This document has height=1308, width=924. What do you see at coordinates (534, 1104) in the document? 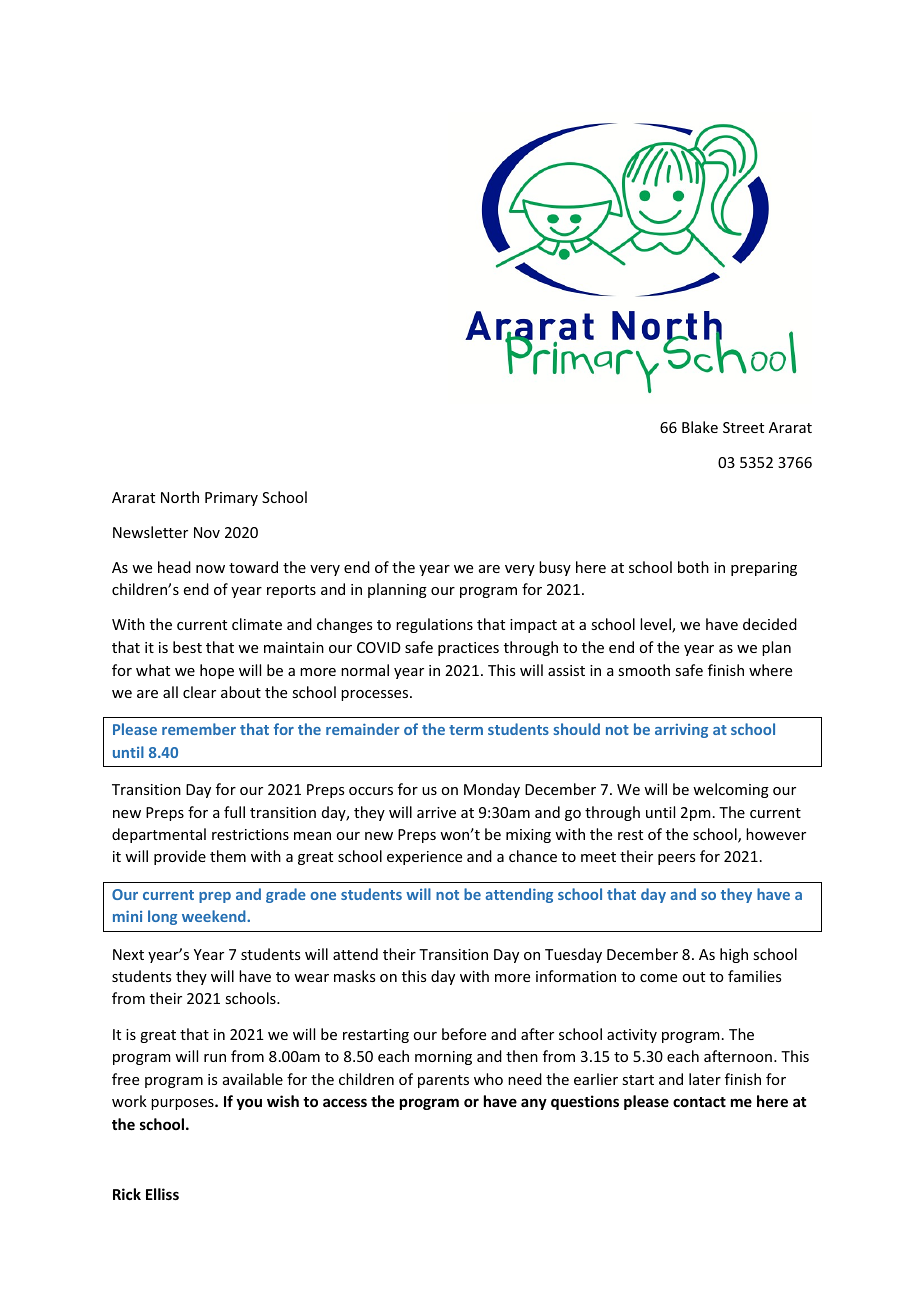
I see `any` at bounding box center [534, 1104].
